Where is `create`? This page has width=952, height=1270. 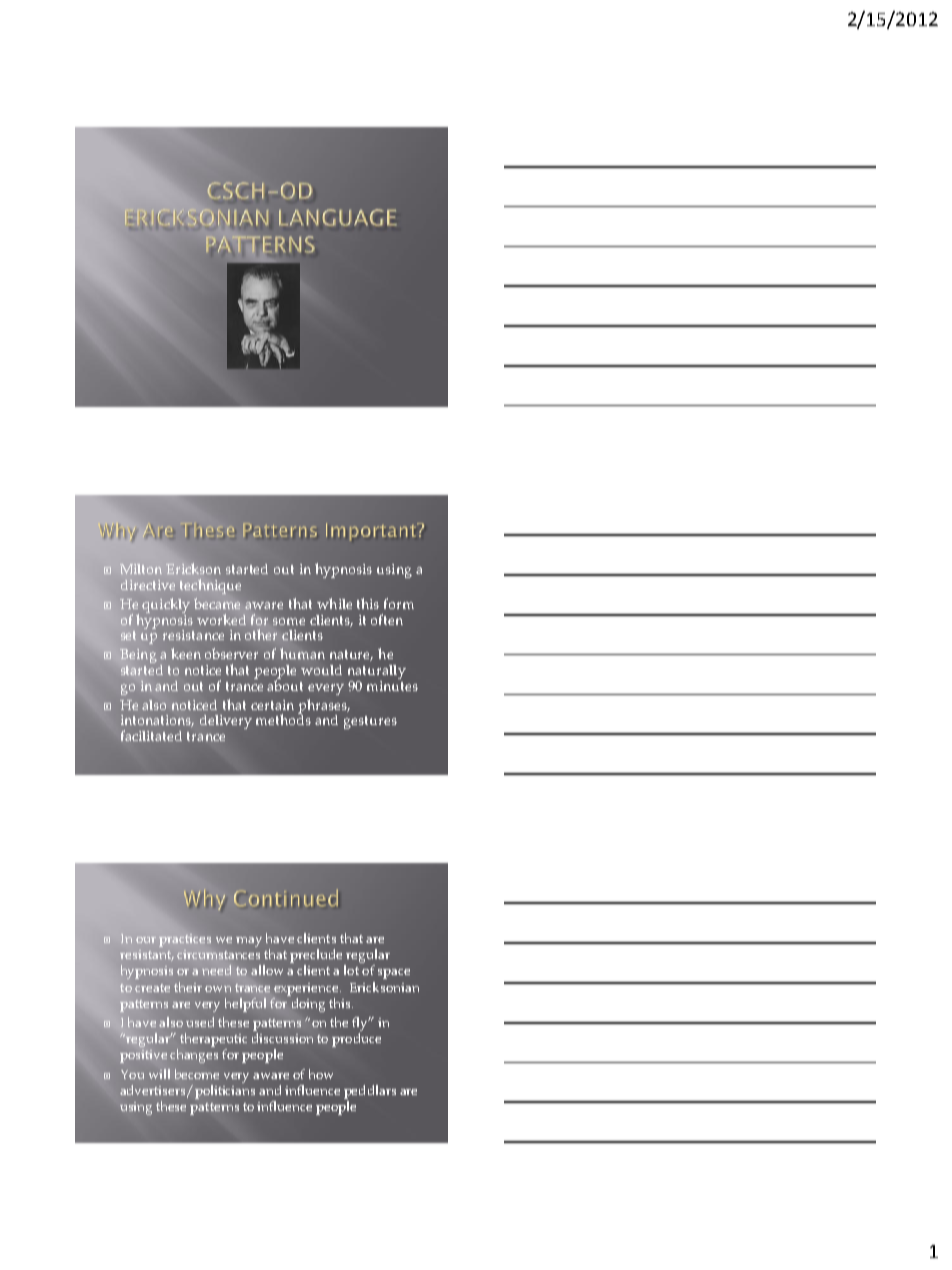 create is located at coordinates (152, 988).
